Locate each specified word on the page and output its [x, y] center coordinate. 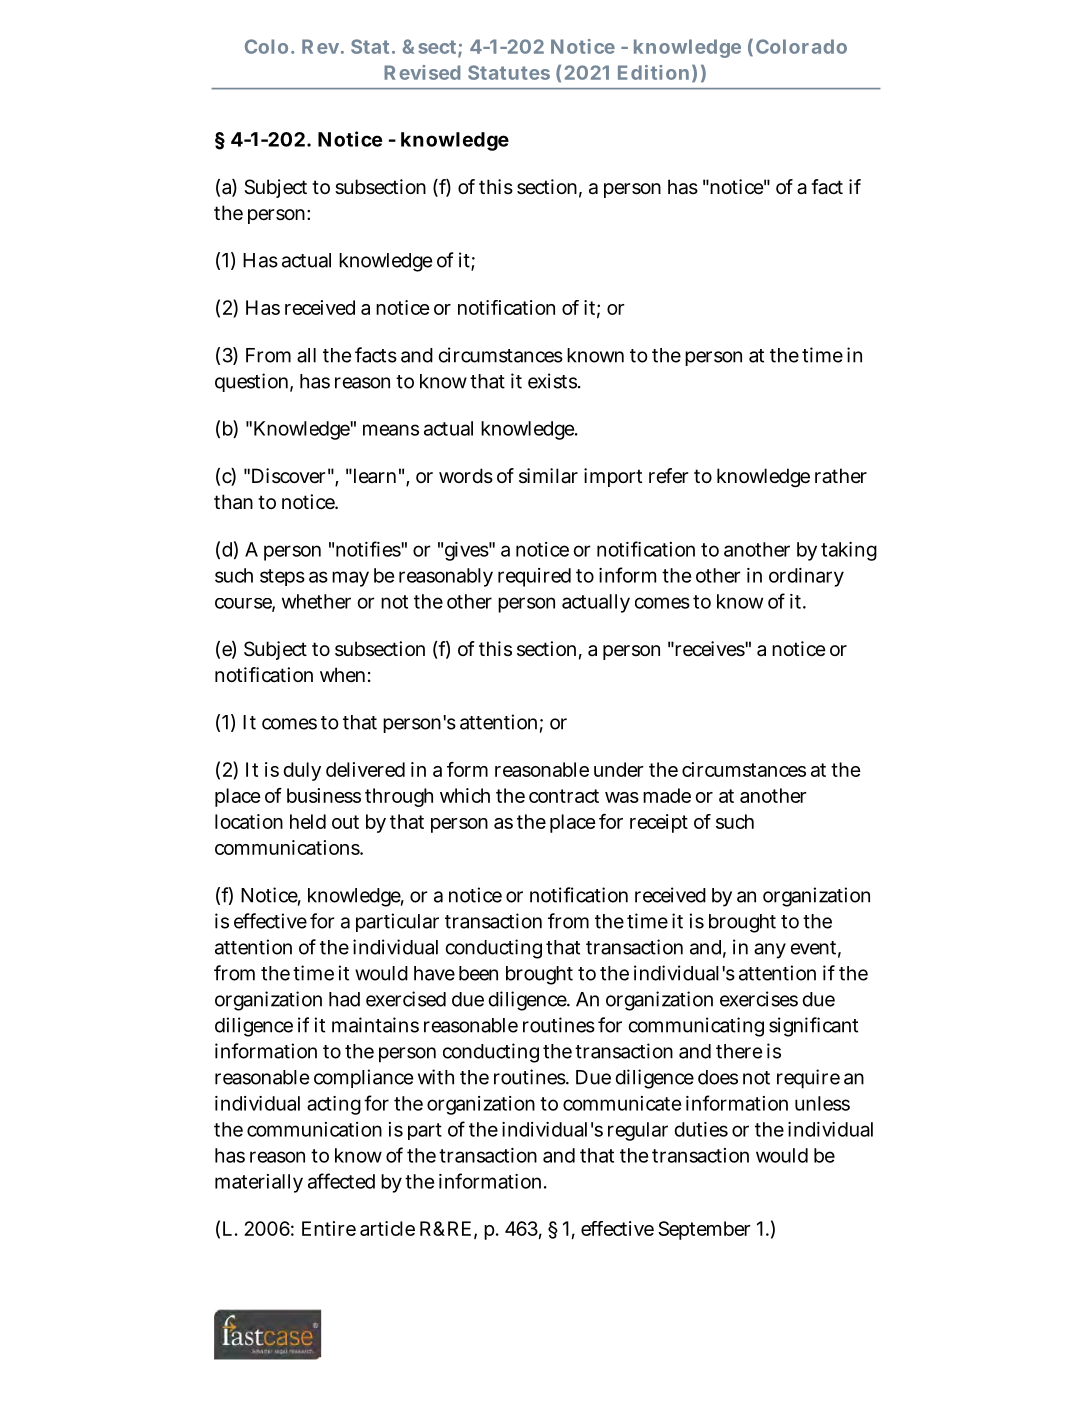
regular [638, 1131]
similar [548, 476]
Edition [653, 72]
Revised [422, 72]
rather [841, 476]
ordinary [806, 577]
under [619, 769]
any [770, 951]
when [342, 674]
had [344, 999]
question [251, 382]
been [478, 973]
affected [341, 1181]
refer [668, 475]
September [704, 1230]
